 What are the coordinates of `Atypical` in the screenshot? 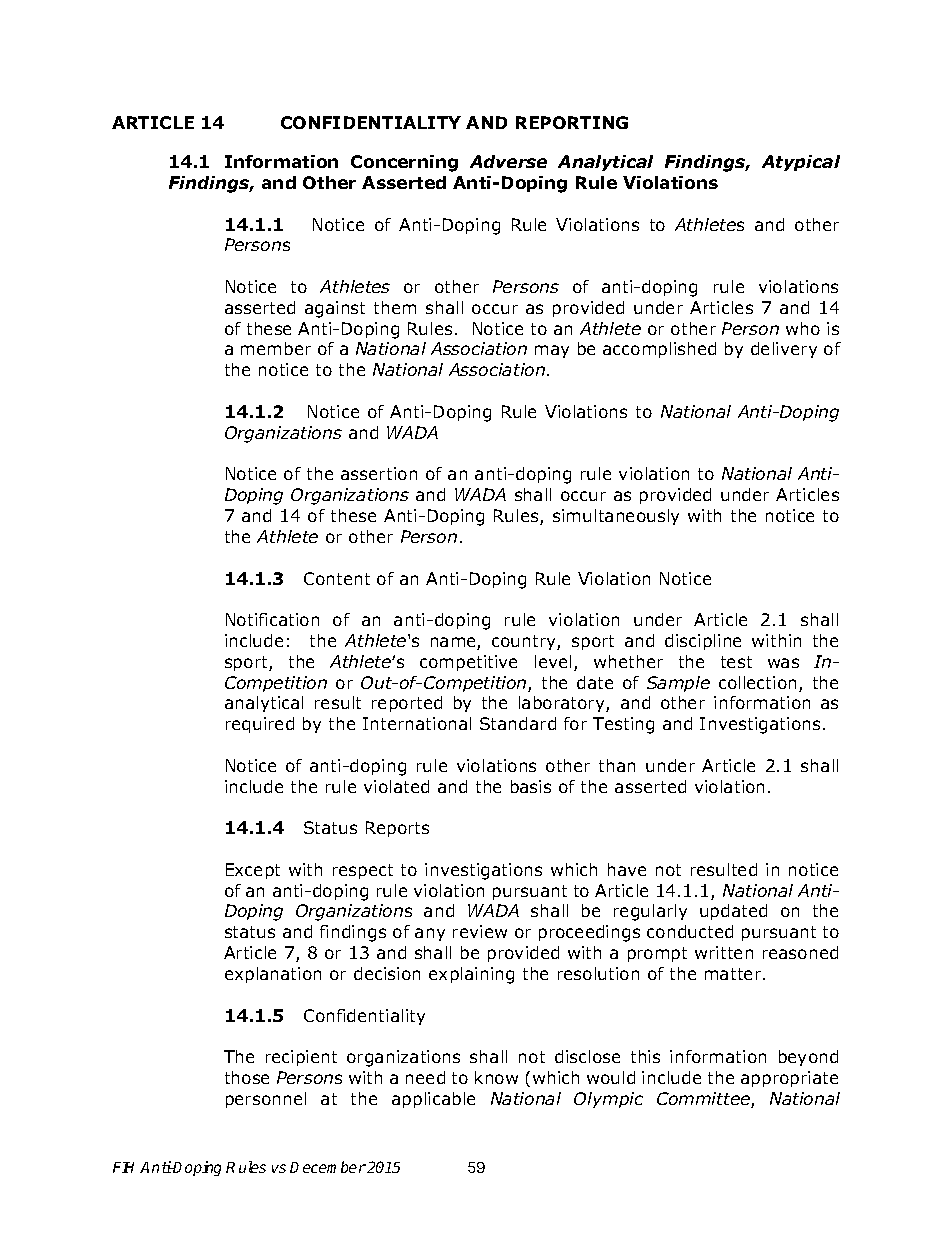 It's located at (801, 163).
